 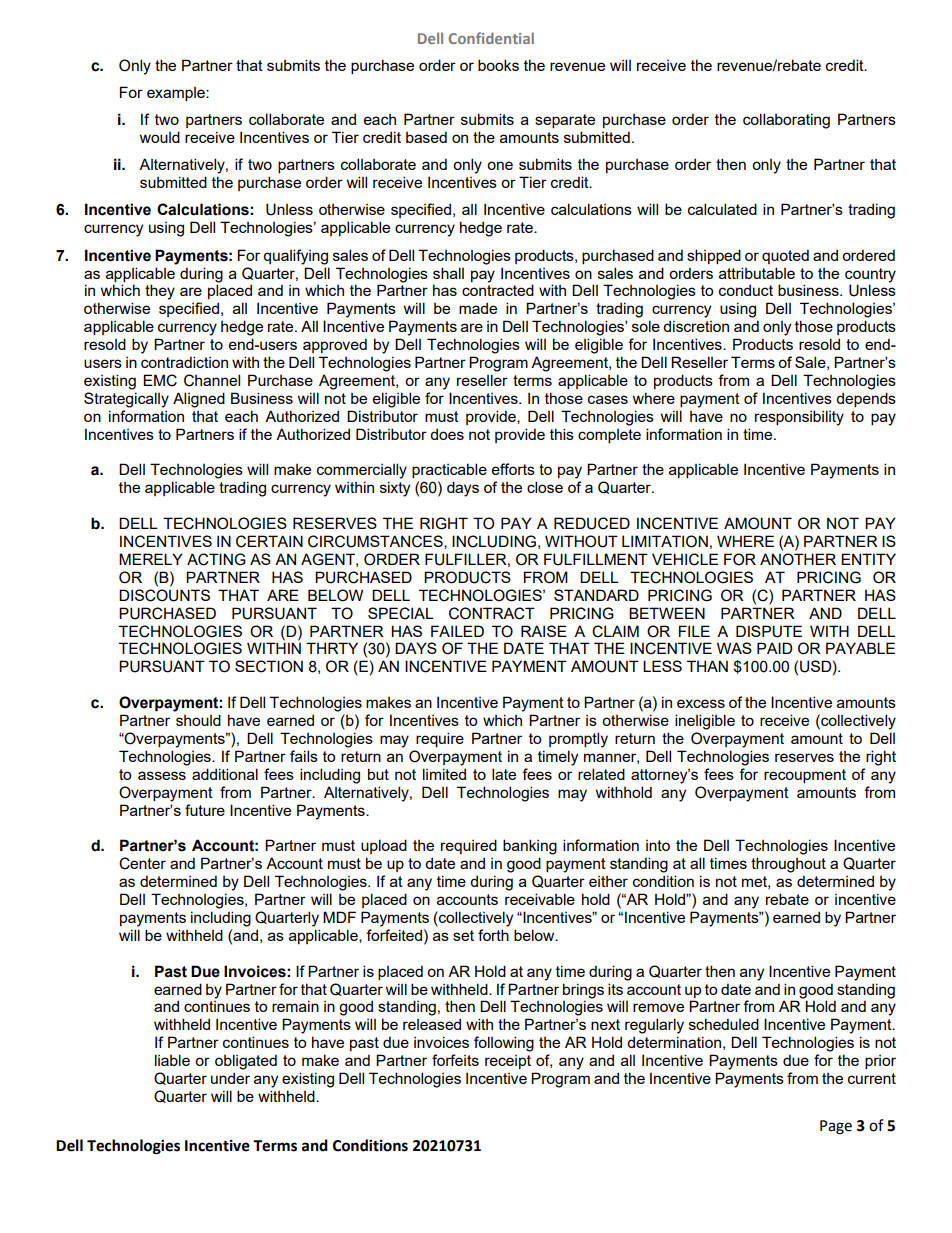 What do you see at coordinates (225, 774) in the page?
I see `additional` at bounding box center [225, 774].
